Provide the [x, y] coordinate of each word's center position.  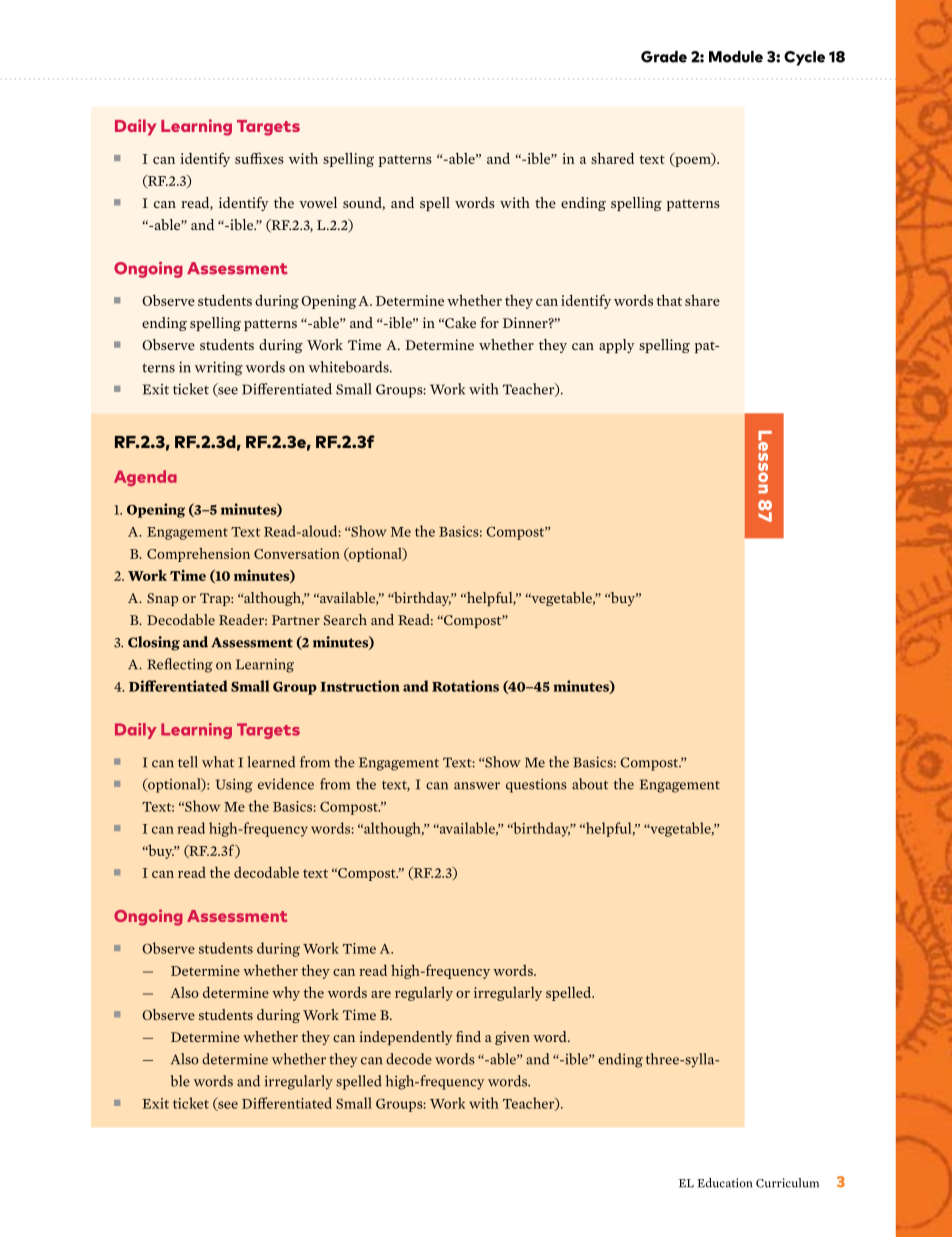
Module [736, 57]
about [590, 784]
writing [219, 368]
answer [477, 786]
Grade [664, 57]
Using [234, 785]
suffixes [259, 158]
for [489, 322]
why [286, 993]
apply [617, 346]
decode [409, 1059]
